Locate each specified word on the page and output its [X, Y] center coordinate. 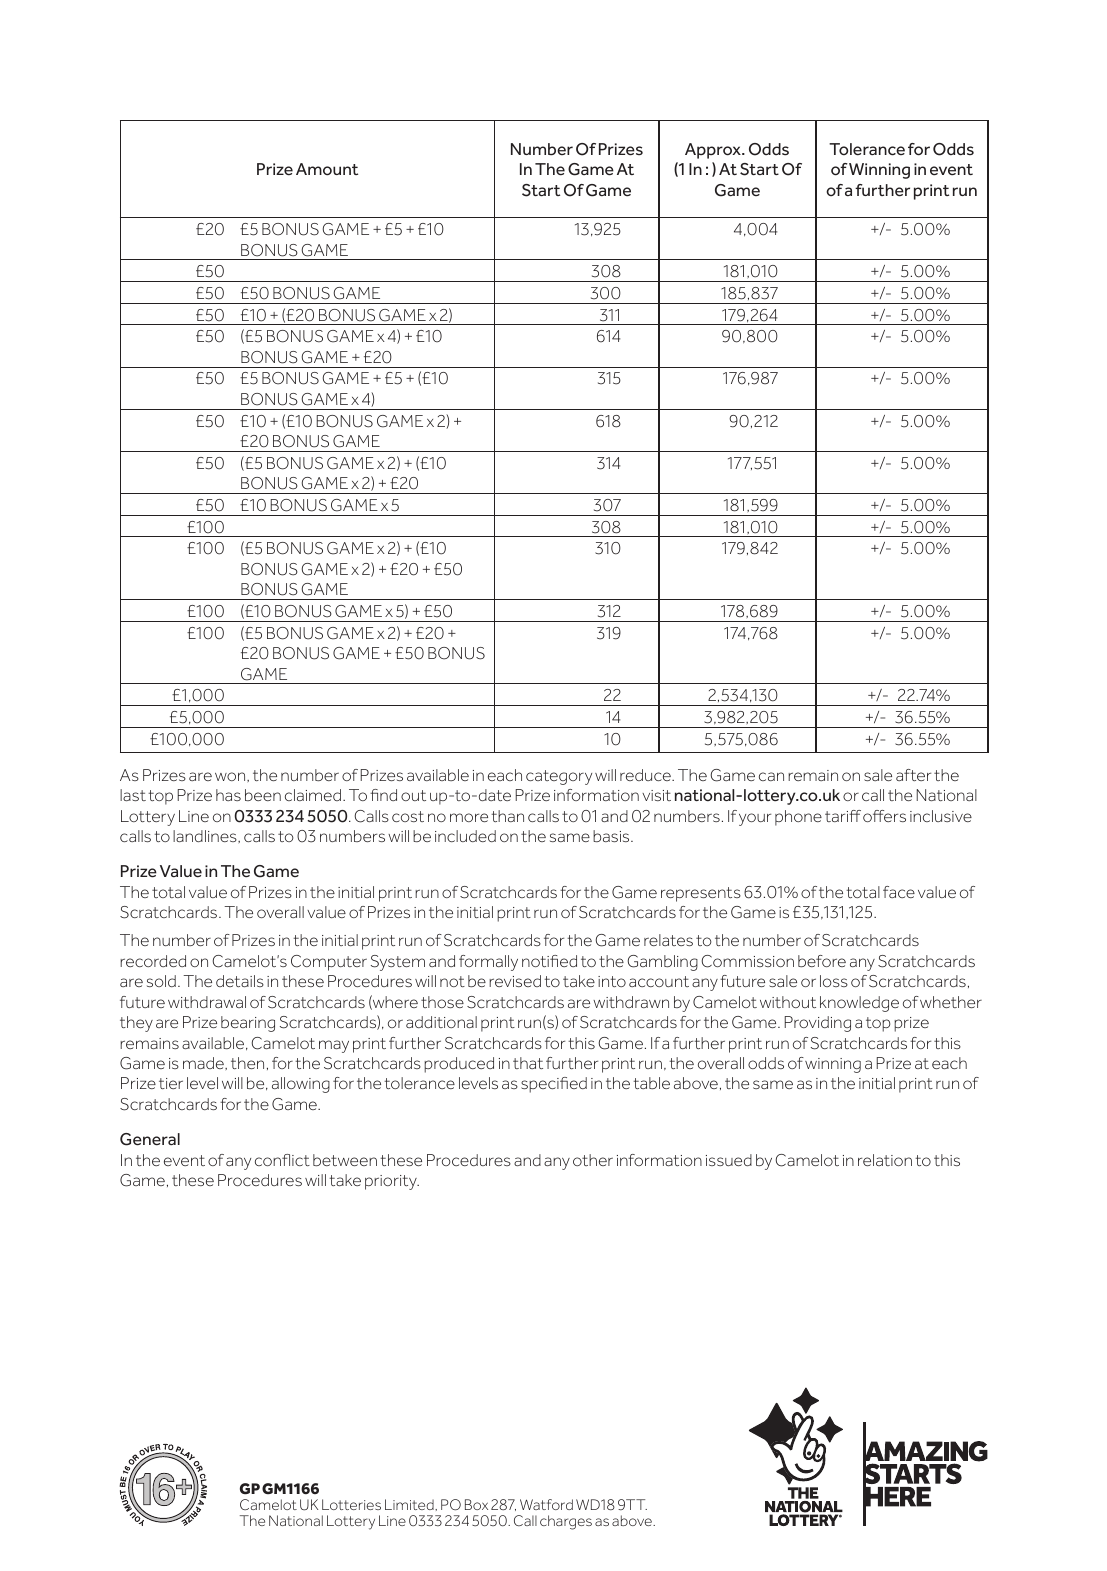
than [507, 816]
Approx [714, 151]
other [593, 1160]
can [771, 776]
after [913, 775]
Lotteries [351, 1504]
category [559, 777]
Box [476, 1504]
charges [566, 1522]
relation [885, 1160]
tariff [843, 816]
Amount [327, 169]
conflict [282, 1160]
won [231, 776]
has [228, 795]
